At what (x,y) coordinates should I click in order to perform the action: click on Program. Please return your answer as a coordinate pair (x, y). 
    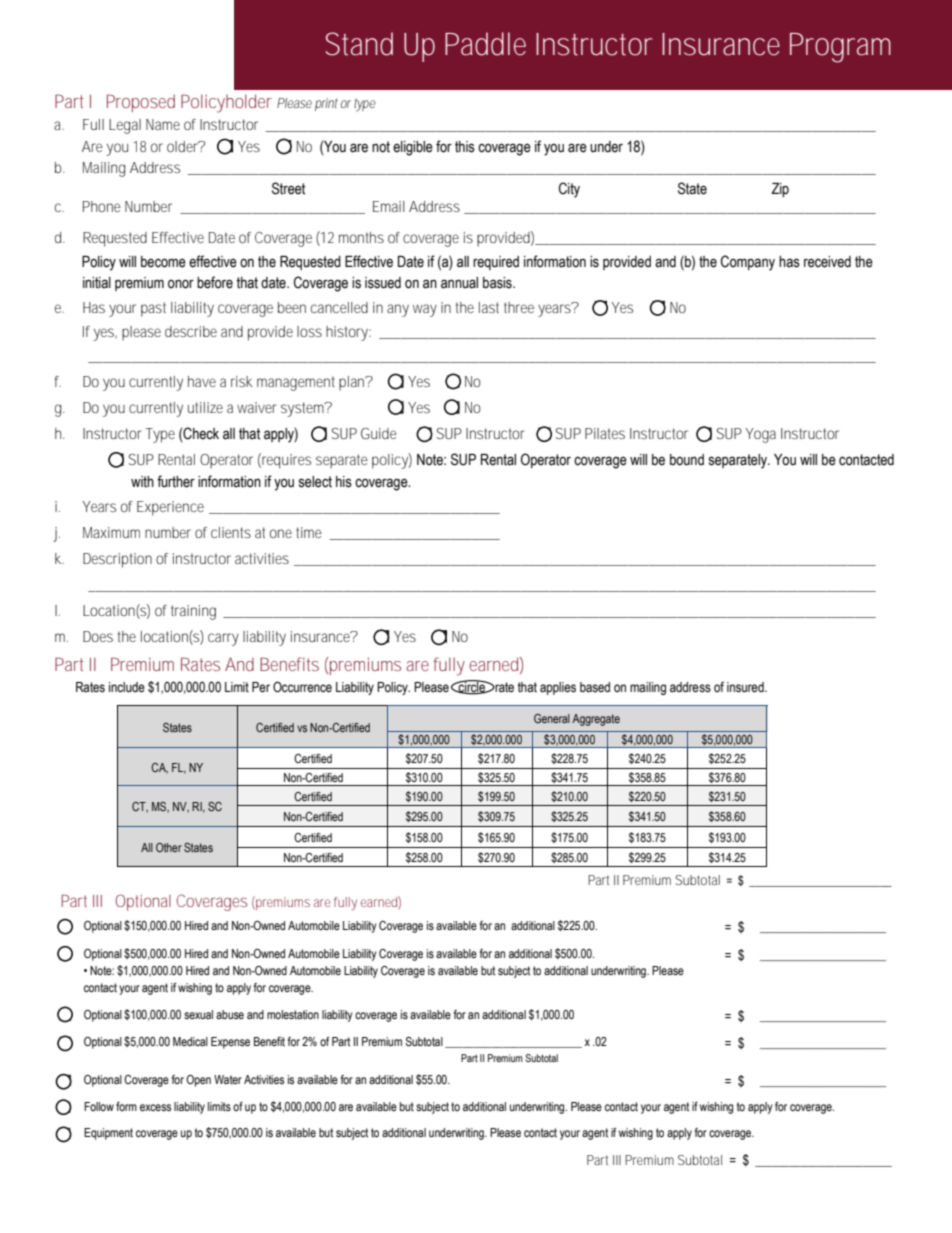
    Looking at the image, I should click on (840, 48).
